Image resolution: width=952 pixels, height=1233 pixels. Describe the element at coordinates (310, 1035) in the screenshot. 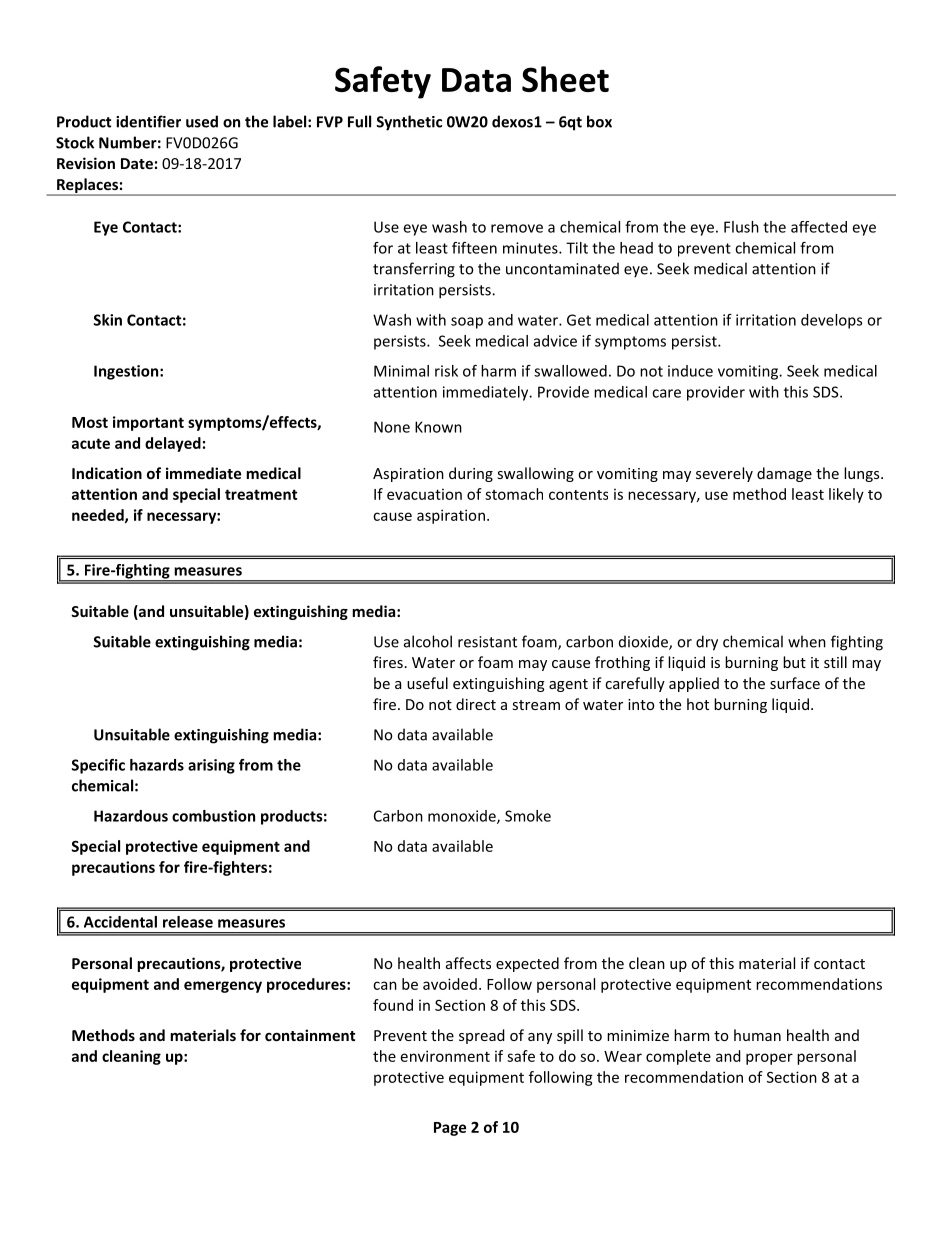

I see `containment` at that location.
